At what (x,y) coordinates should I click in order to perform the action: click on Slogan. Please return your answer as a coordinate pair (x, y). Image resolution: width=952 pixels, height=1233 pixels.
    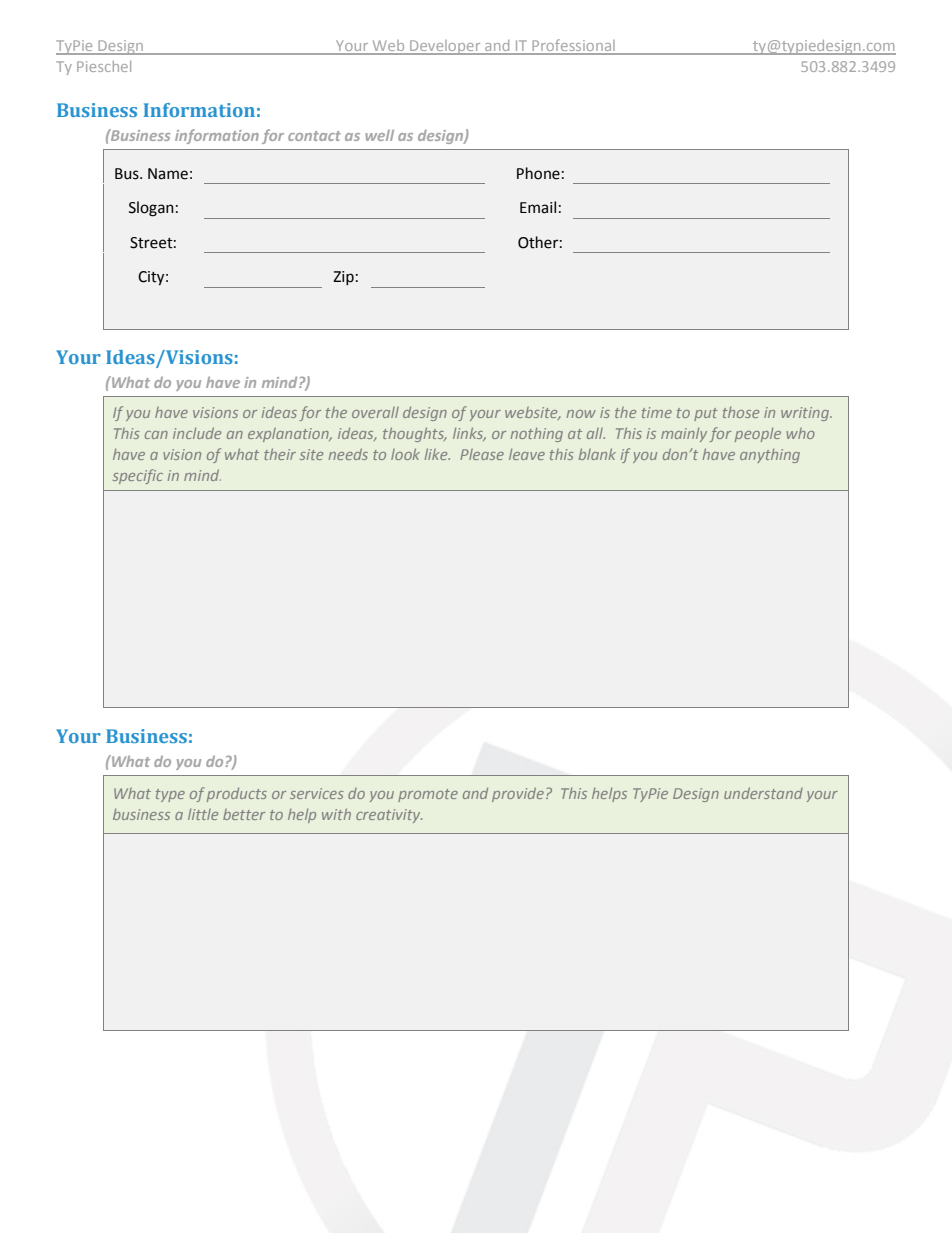
    Looking at the image, I should click on (151, 209).
